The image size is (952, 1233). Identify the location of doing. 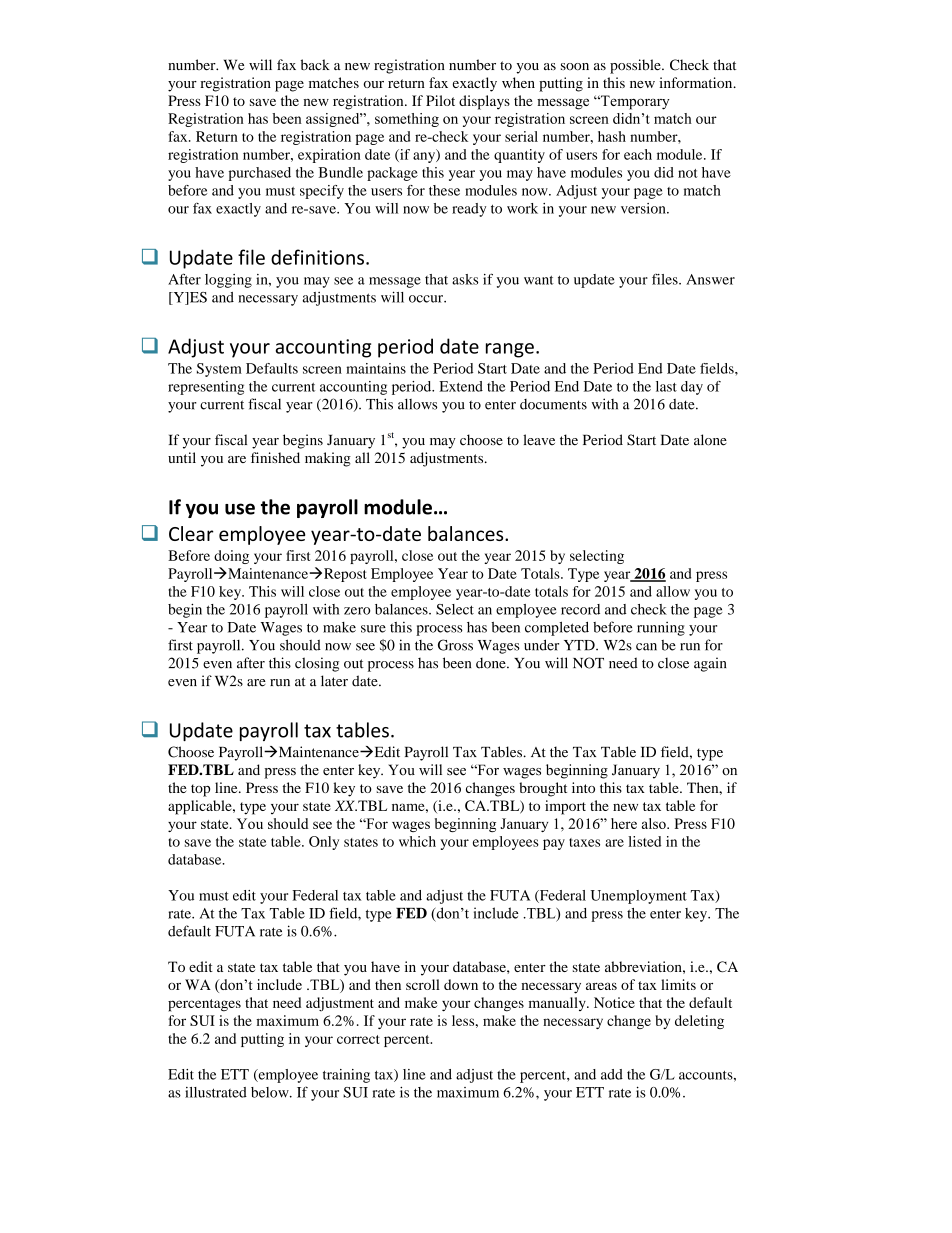
(231, 557).
